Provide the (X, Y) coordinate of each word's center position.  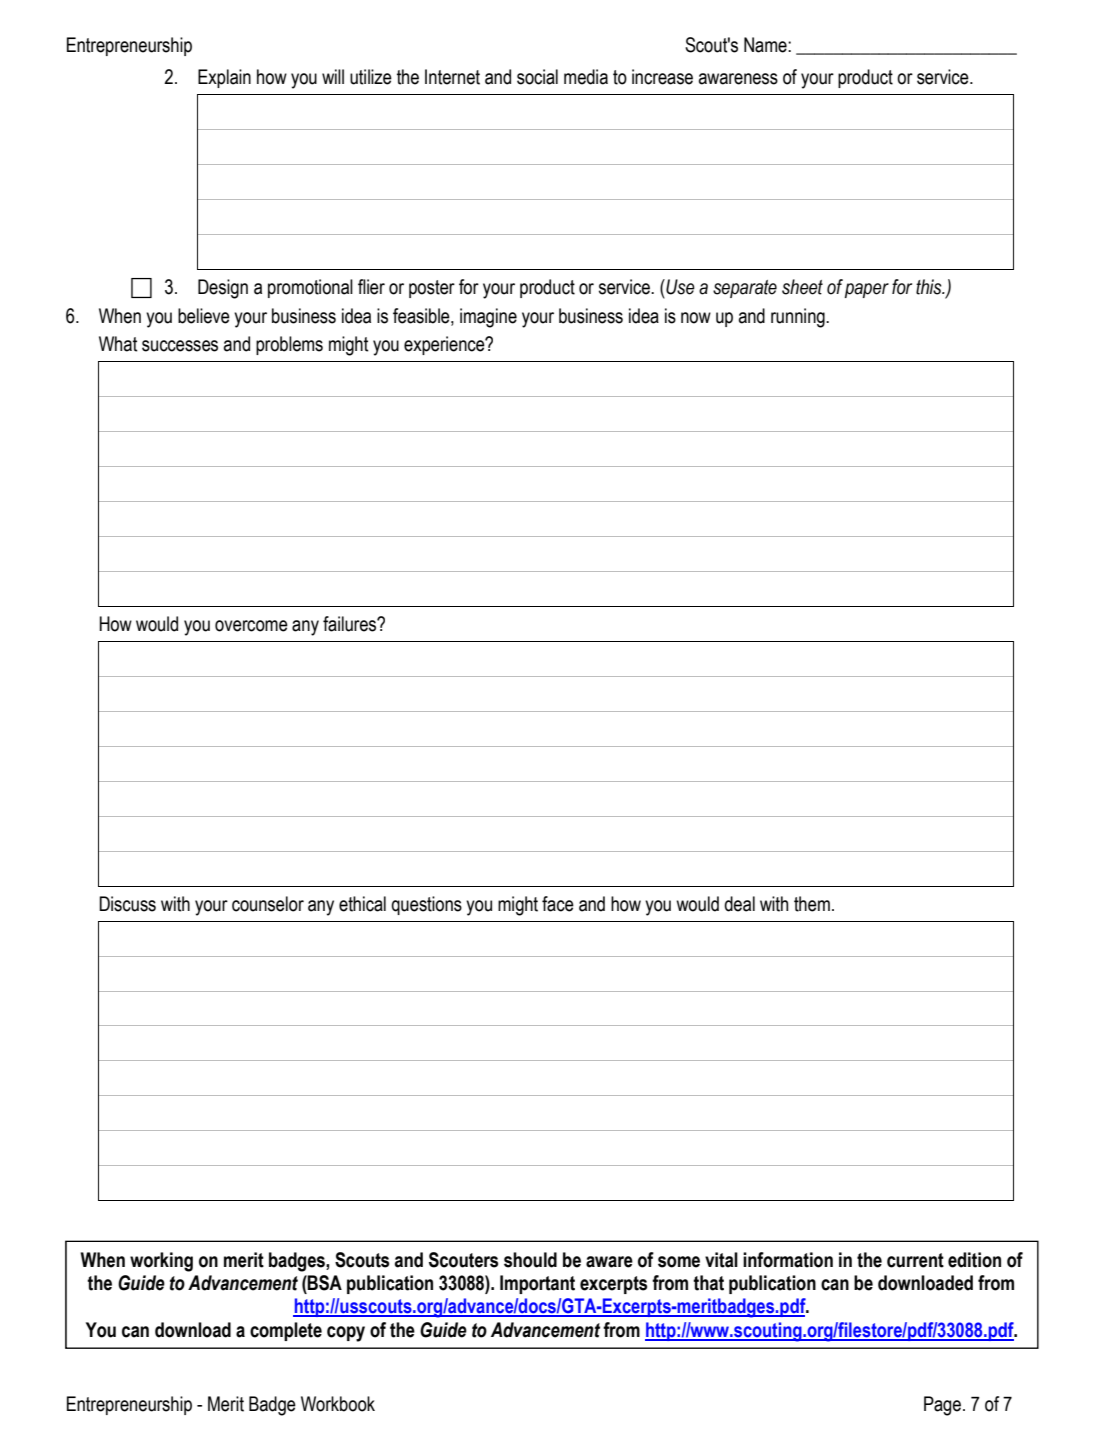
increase (662, 77)
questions (426, 905)
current (915, 1260)
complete (286, 1331)
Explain (224, 78)
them (812, 904)
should (530, 1260)
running (799, 318)
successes (180, 346)
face (558, 904)
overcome (251, 626)
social (537, 77)
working (161, 1262)
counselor (268, 904)
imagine (488, 318)
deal (739, 904)
